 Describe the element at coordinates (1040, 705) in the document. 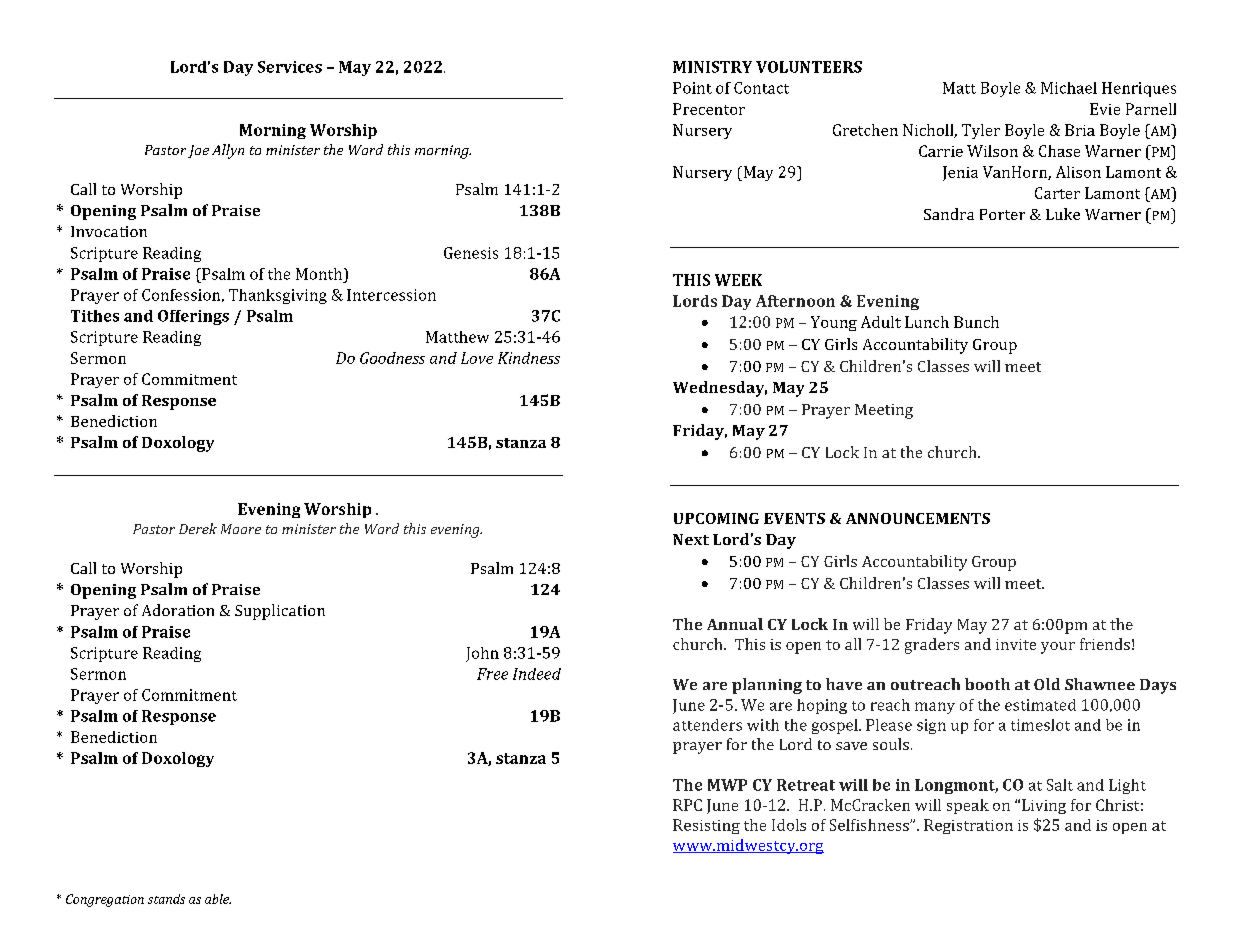

I see `estimated` at that location.
